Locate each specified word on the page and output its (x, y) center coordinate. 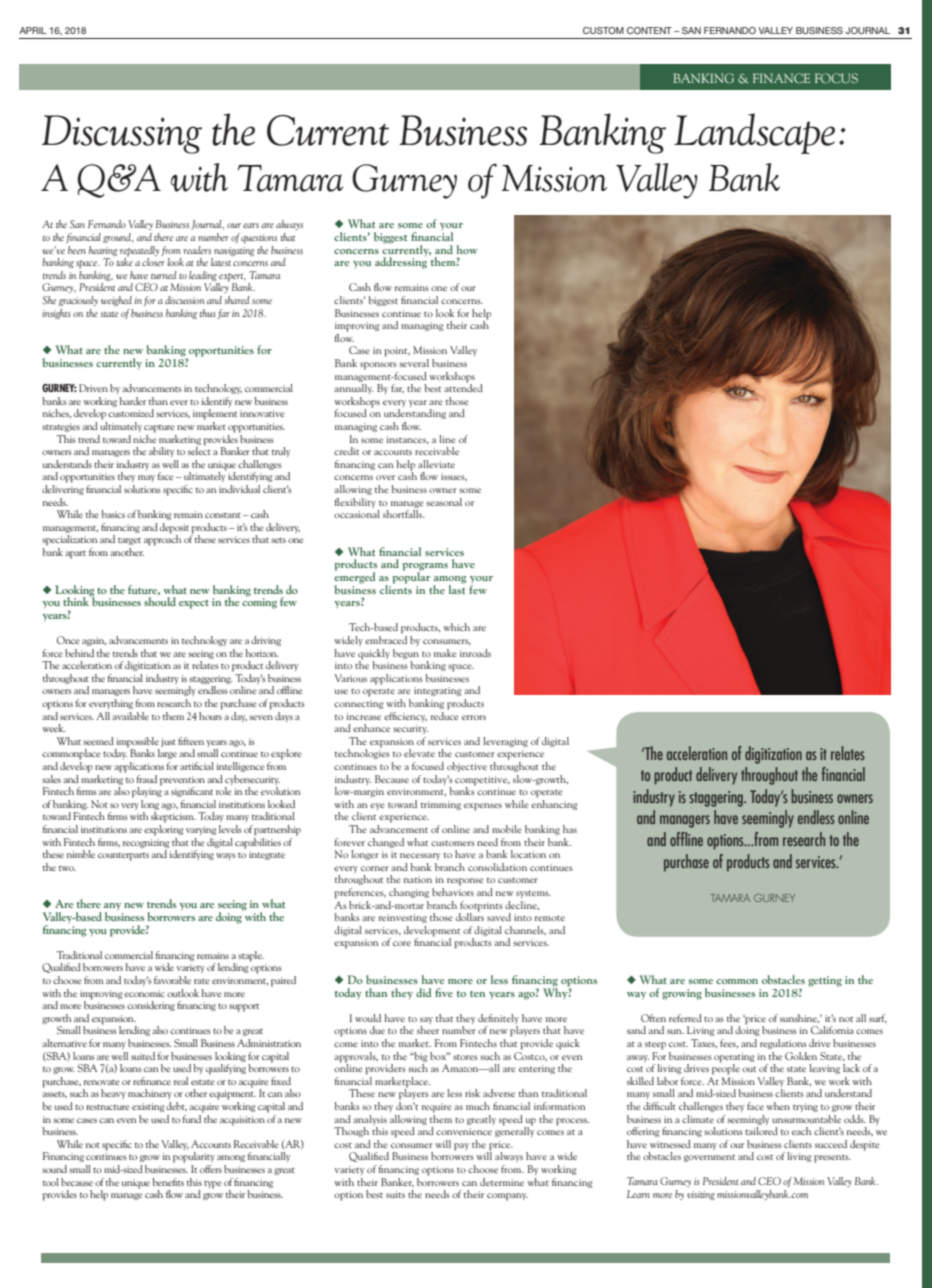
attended (463, 387)
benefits (168, 1182)
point (397, 352)
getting (825, 981)
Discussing (122, 134)
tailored (761, 1131)
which (457, 627)
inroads (475, 653)
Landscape (754, 133)
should (160, 600)
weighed (116, 301)
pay (461, 1147)
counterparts (123, 857)
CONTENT (649, 30)
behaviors (453, 890)
